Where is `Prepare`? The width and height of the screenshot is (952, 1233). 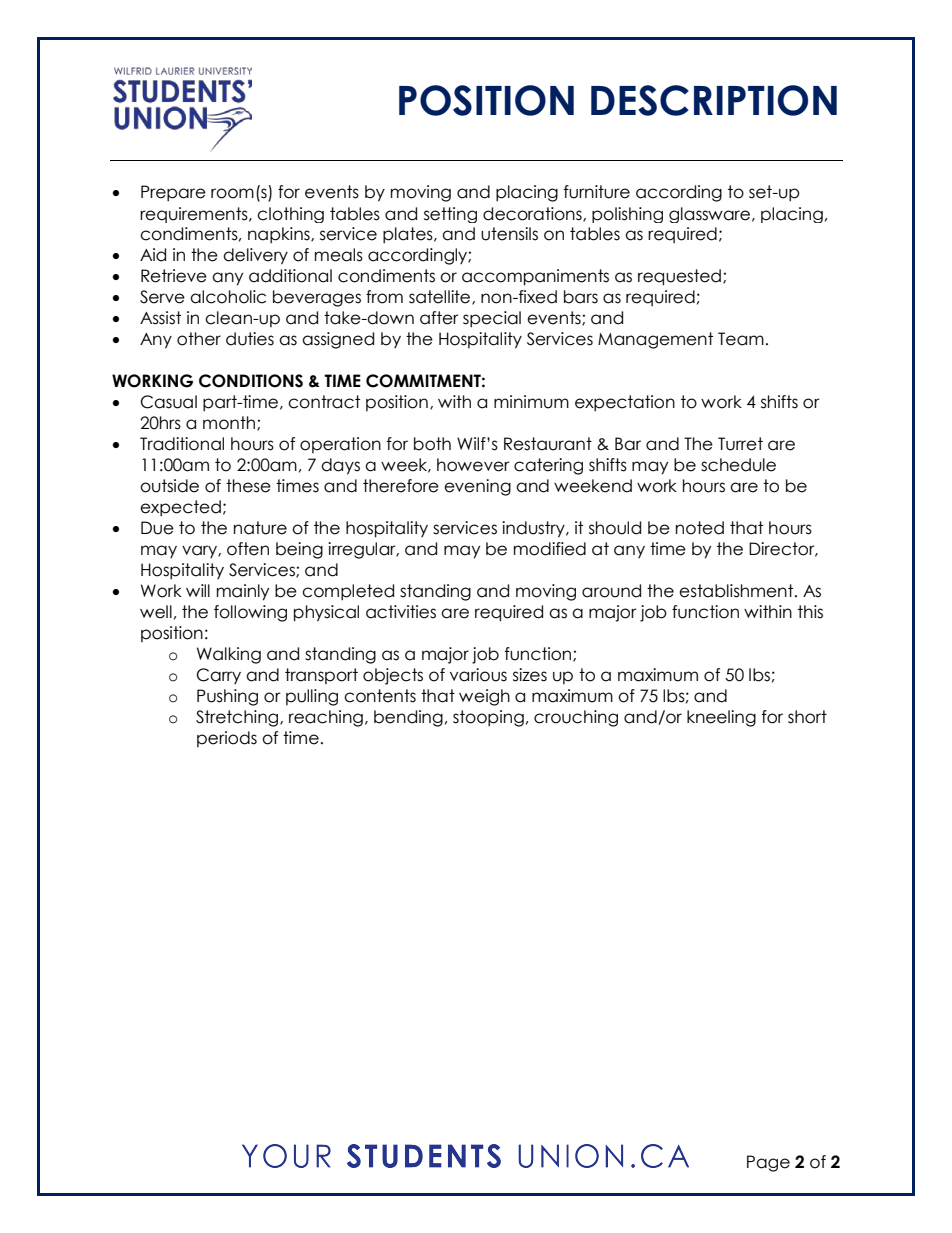
Prepare is located at coordinates (173, 193).
